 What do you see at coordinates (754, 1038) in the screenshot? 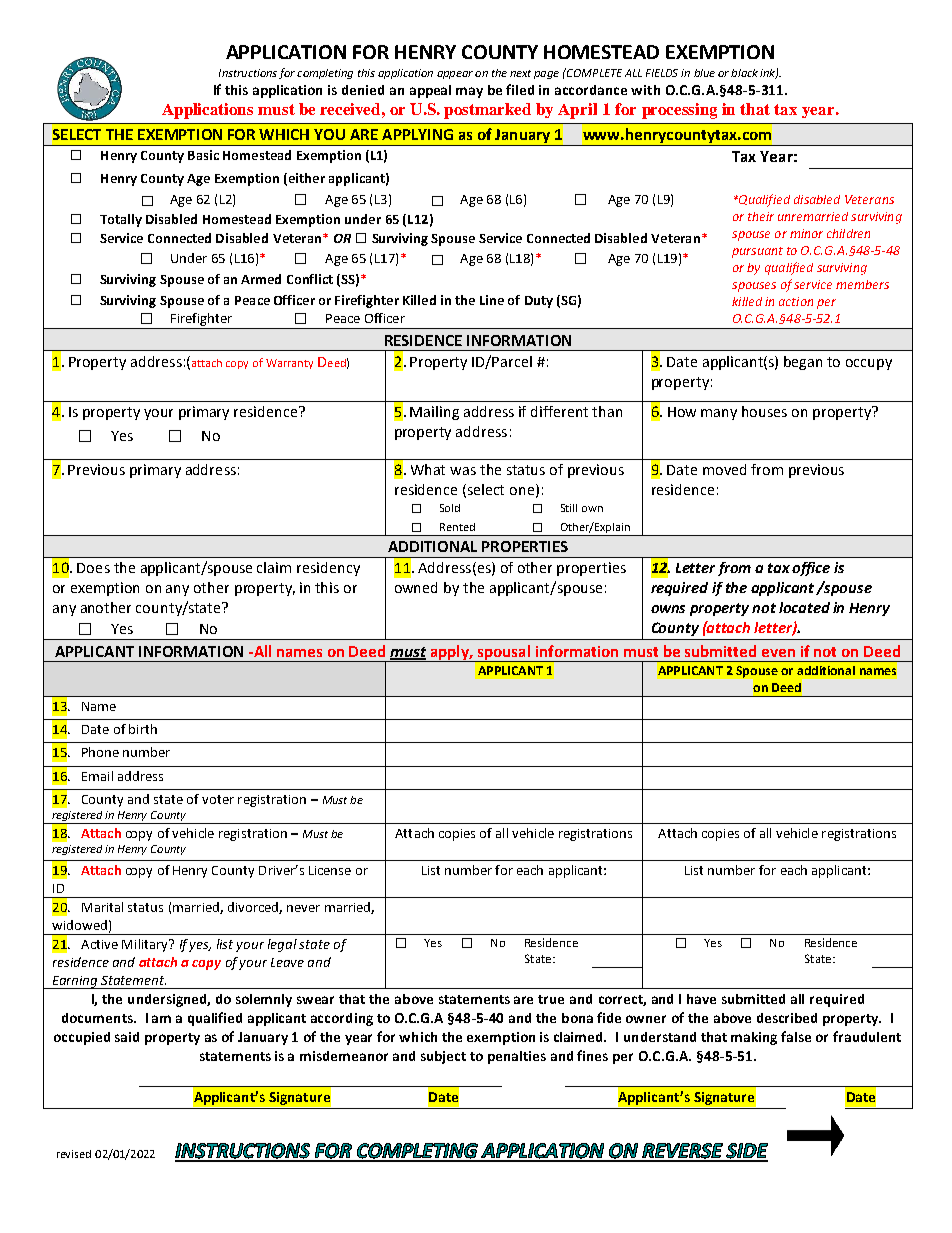
I see `making` at bounding box center [754, 1038].
